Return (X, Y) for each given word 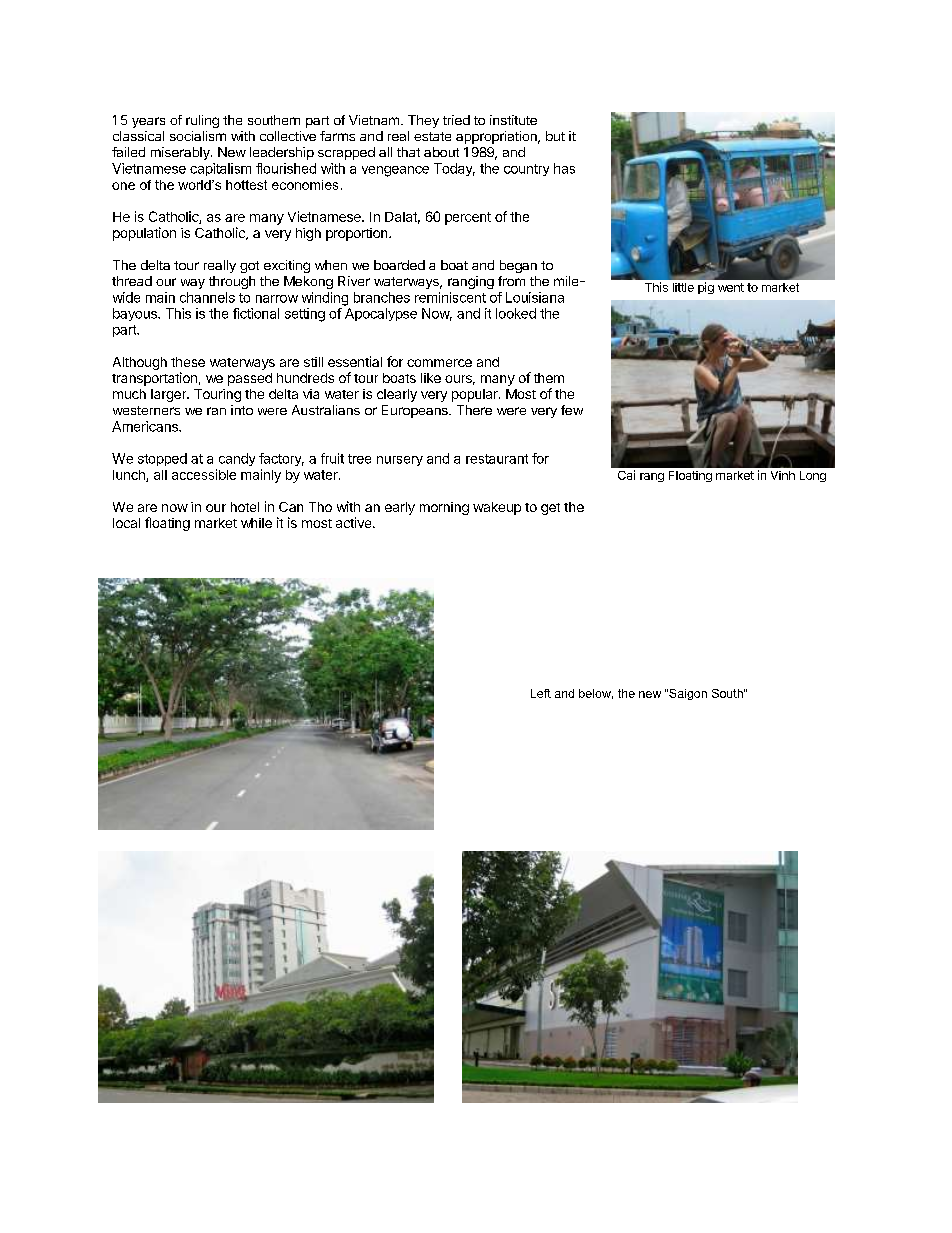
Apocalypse (381, 314)
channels (207, 297)
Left (541, 693)
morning (444, 508)
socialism (198, 136)
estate (432, 136)
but (555, 136)
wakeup (497, 508)
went (731, 287)
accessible (204, 474)
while (256, 523)
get (550, 509)
